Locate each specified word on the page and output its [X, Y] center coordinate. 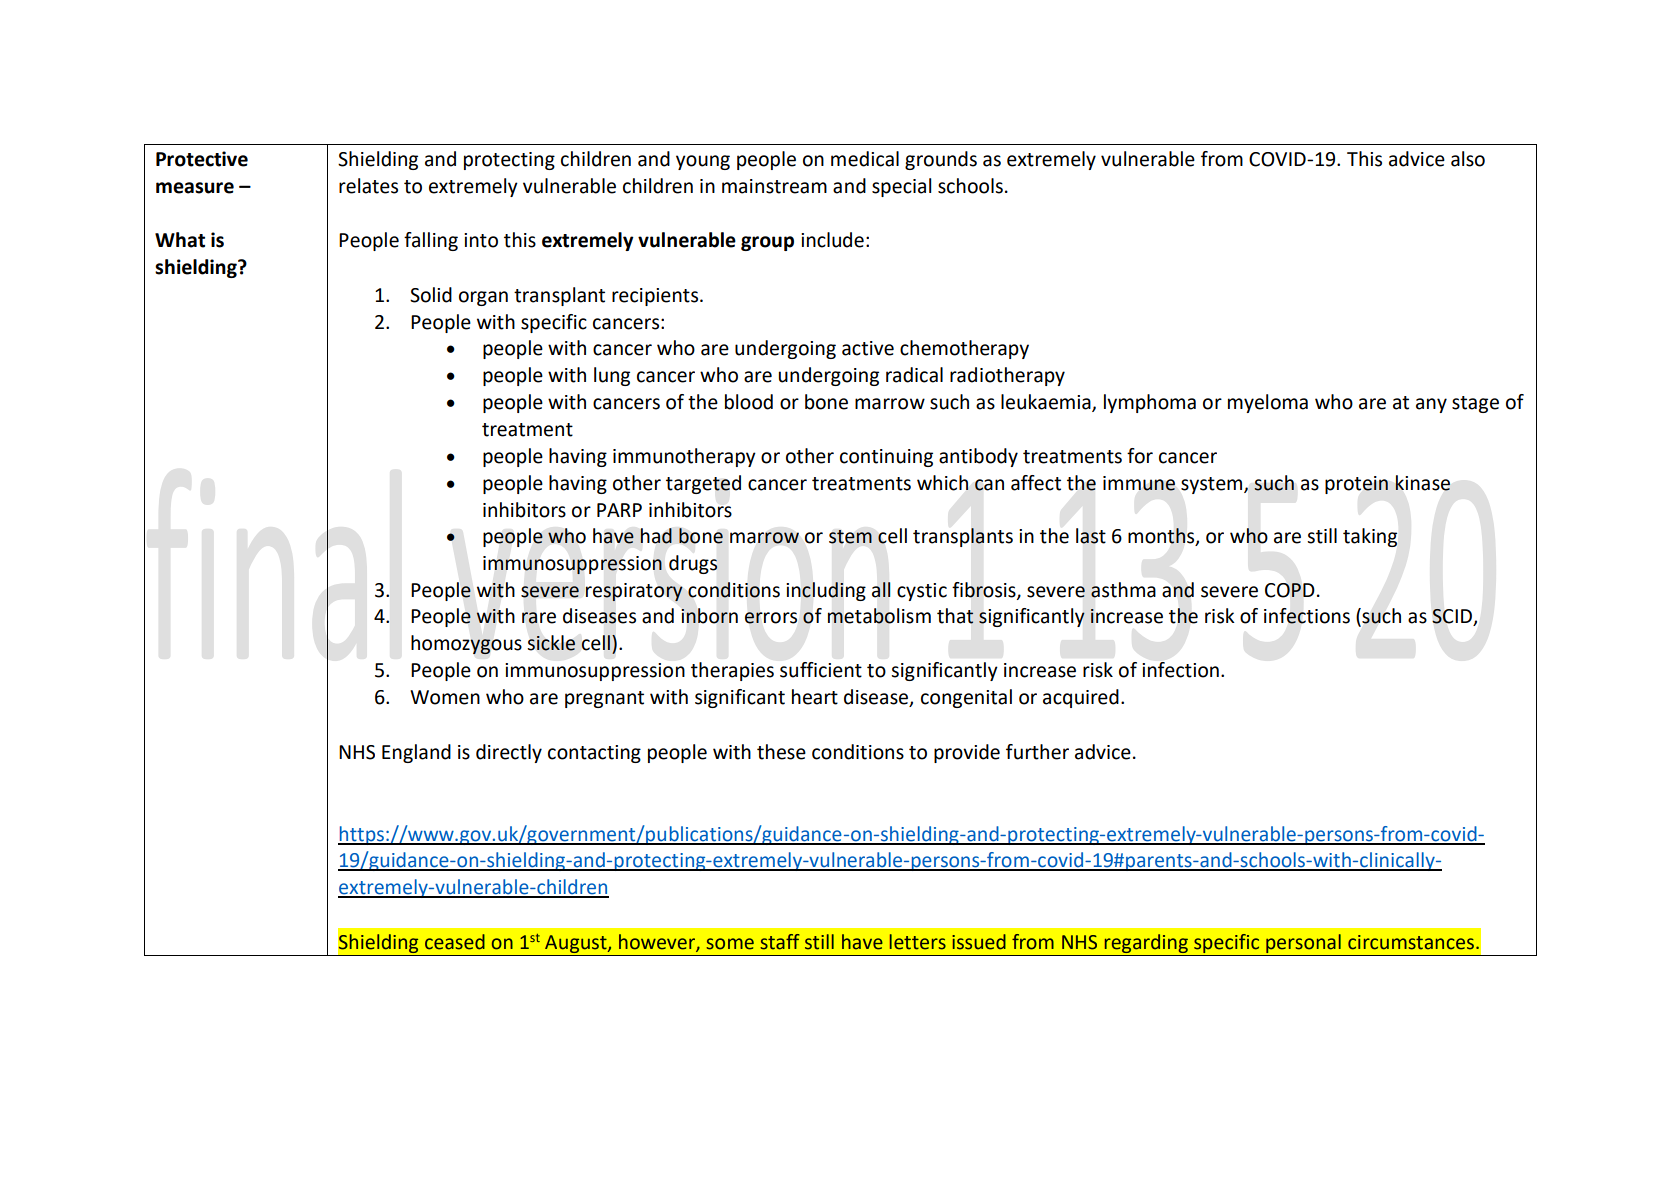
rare [539, 618]
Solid [431, 295]
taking [1370, 537]
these [781, 752]
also [1468, 159]
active [868, 348]
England [416, 753]
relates [368, 186]
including [826, 591]
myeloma [1268, 403]
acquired [1081, 698]
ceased [455, 942]
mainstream [774, 186]
